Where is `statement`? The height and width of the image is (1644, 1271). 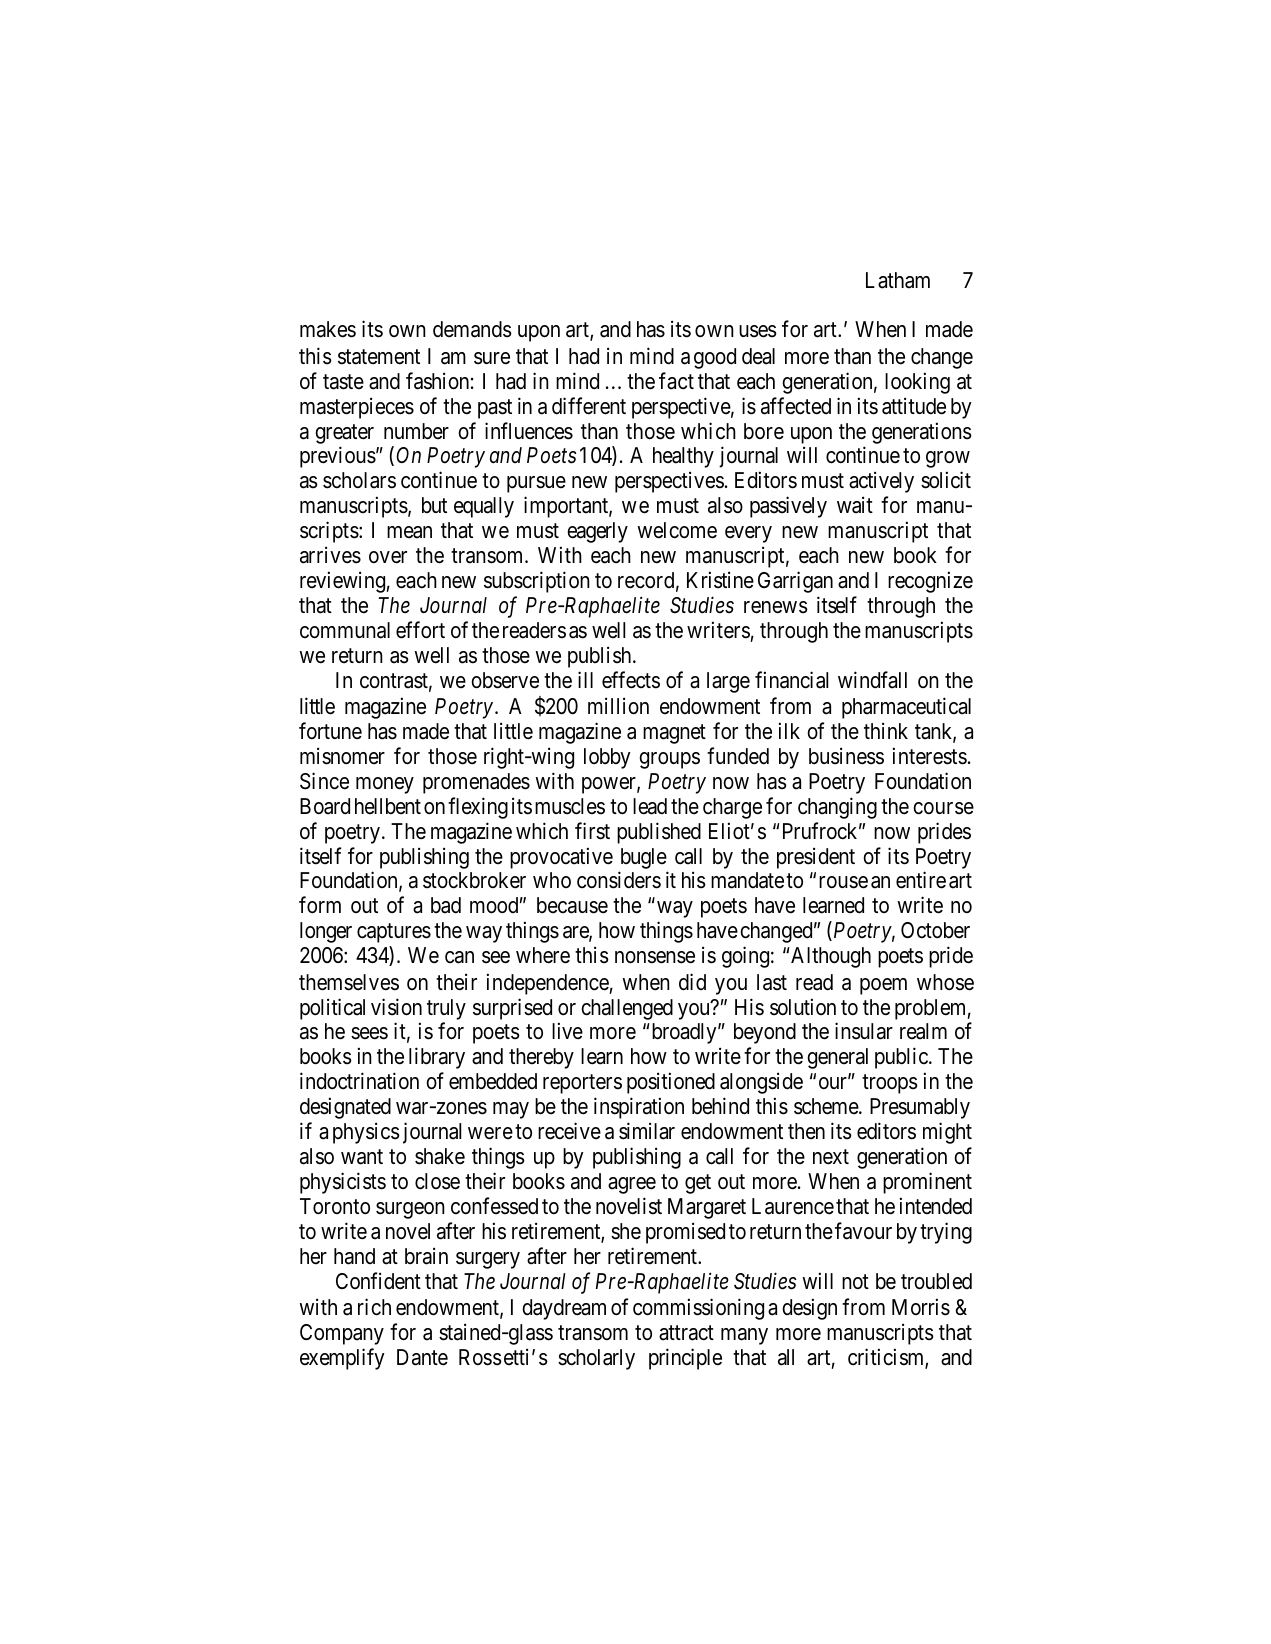 statement is located at coordinates (379, 357).
